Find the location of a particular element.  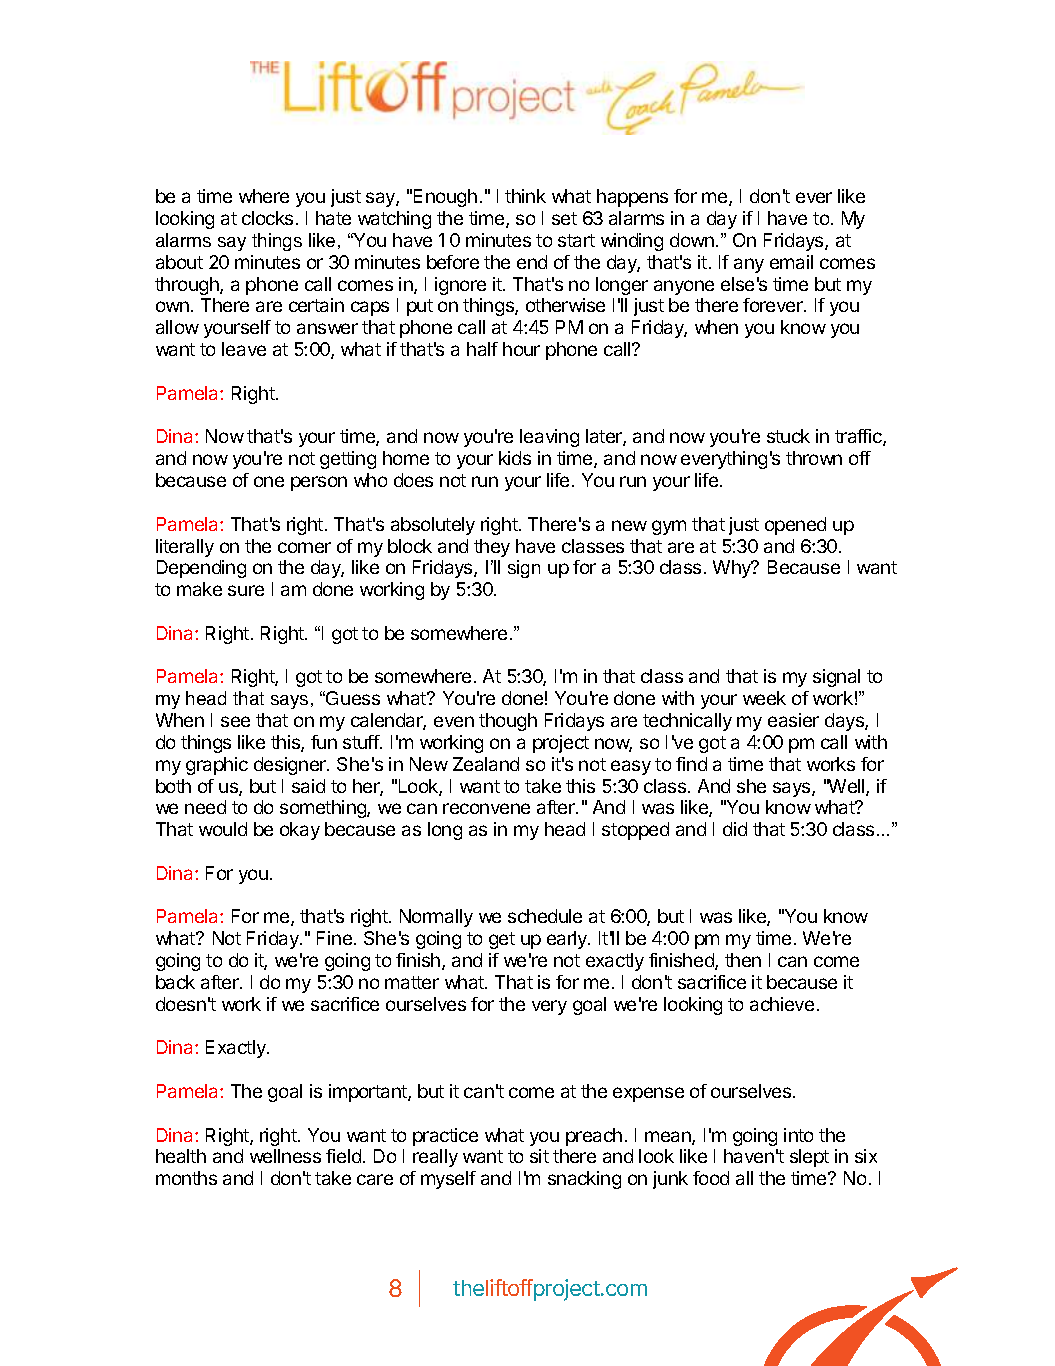

clocks is located at coordinates (267, 218).
